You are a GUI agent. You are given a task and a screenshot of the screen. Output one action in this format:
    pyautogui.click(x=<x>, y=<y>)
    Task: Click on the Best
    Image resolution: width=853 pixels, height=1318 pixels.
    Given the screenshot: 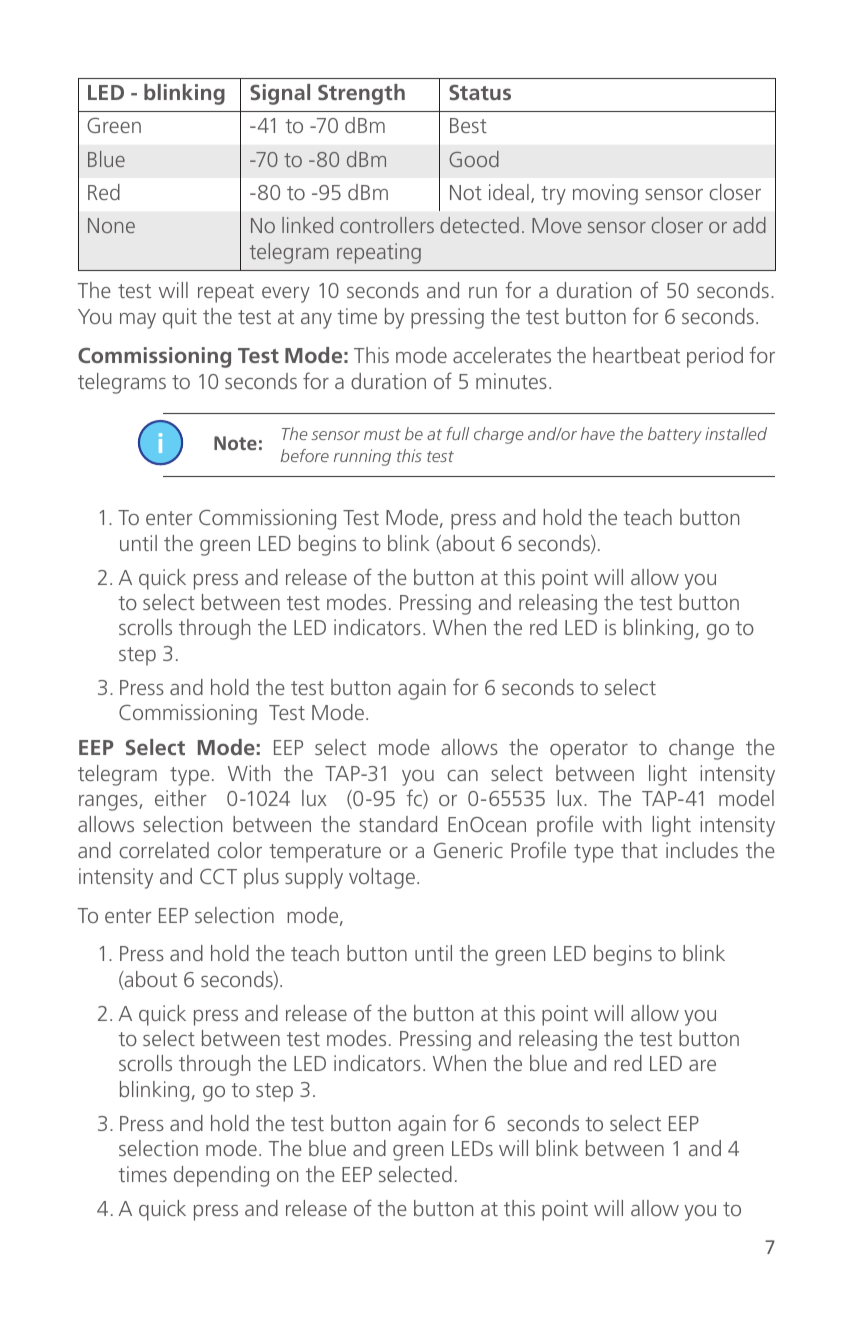 What is the action you would take?
    pyautogui.click(x=468, y=125)
